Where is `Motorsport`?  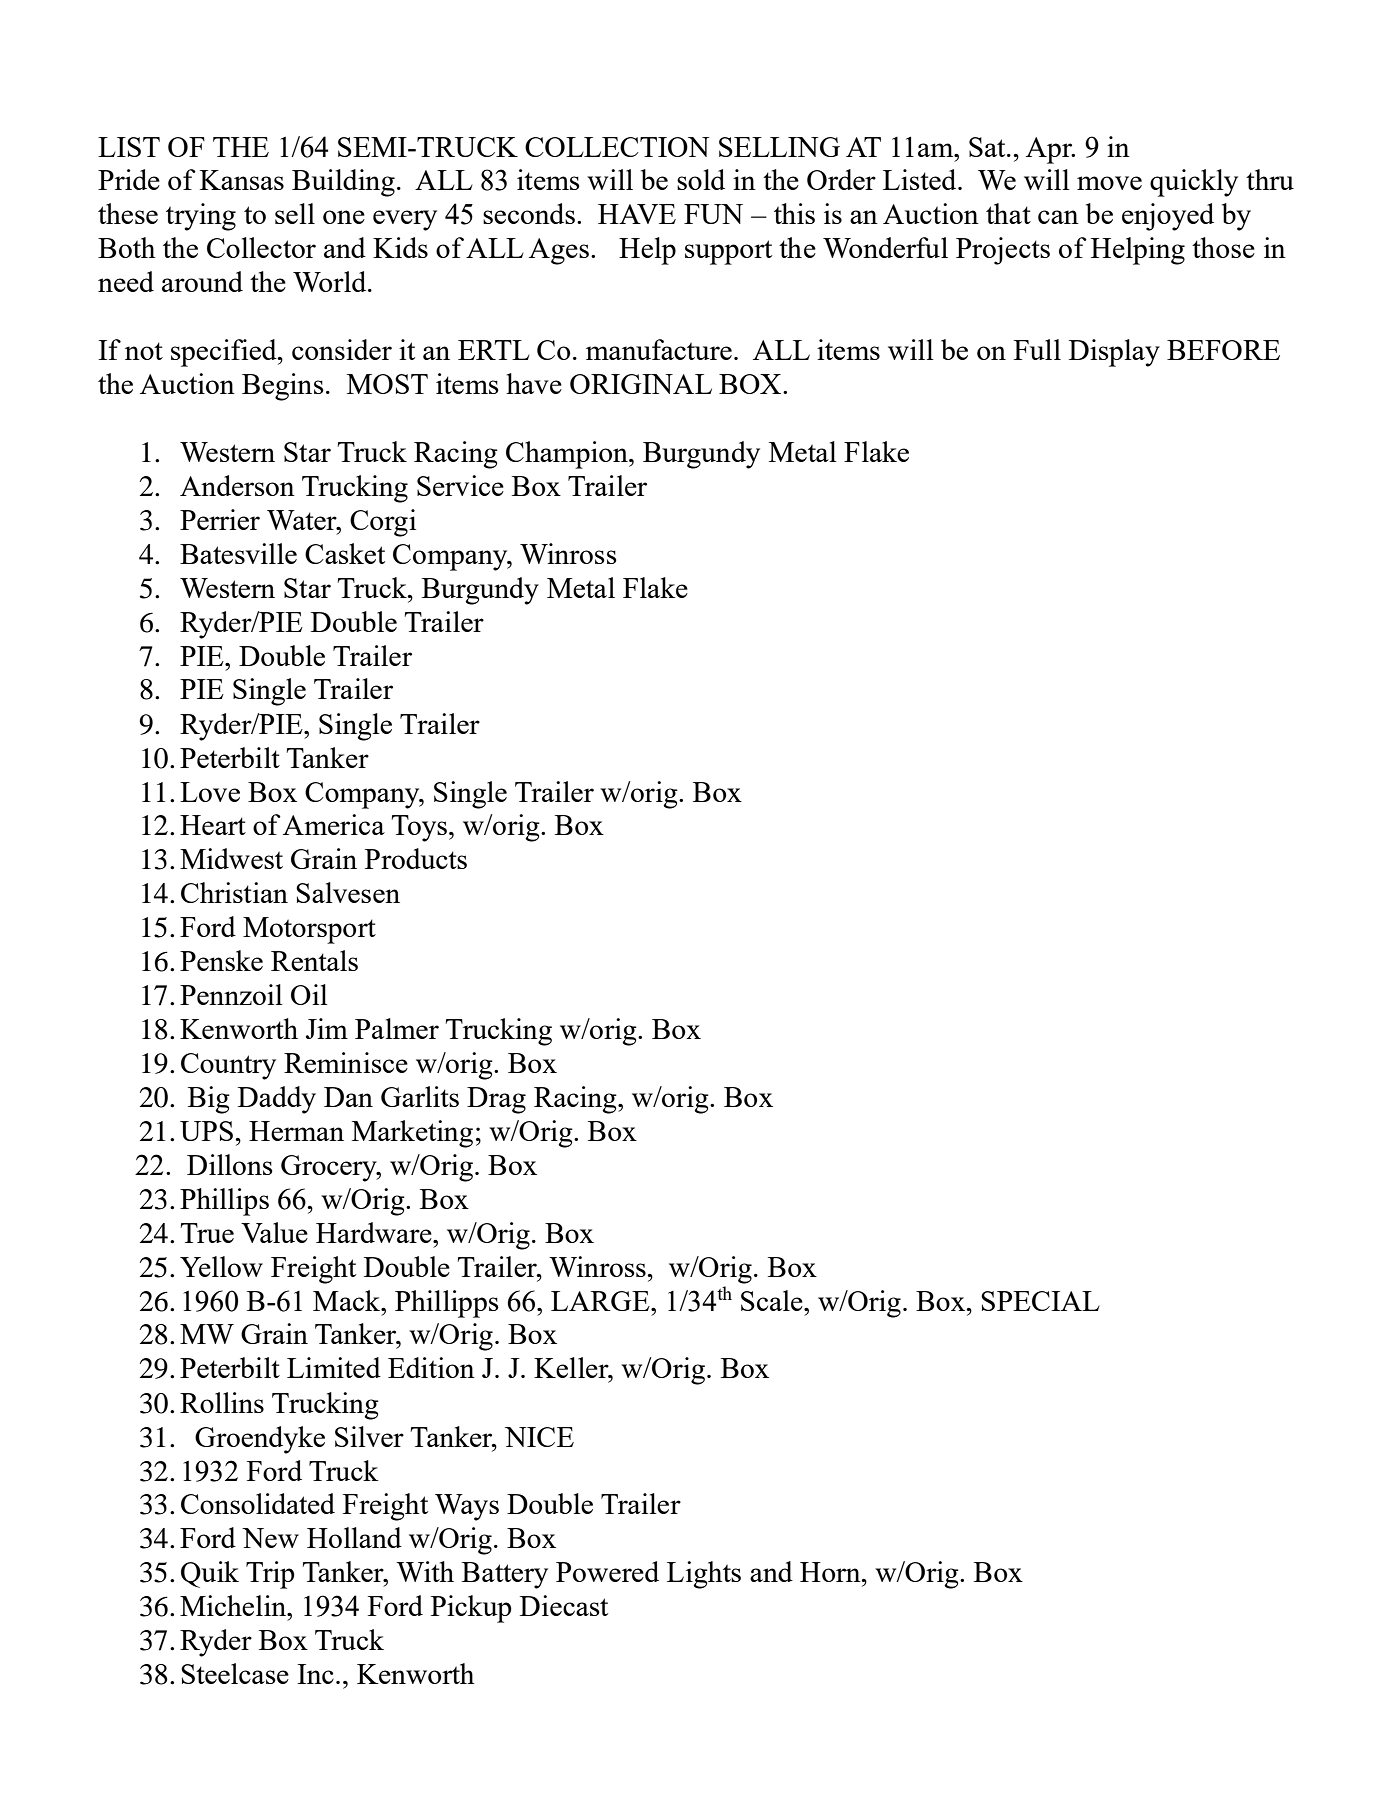
Motorsport is located at coordinates (309, 930).
